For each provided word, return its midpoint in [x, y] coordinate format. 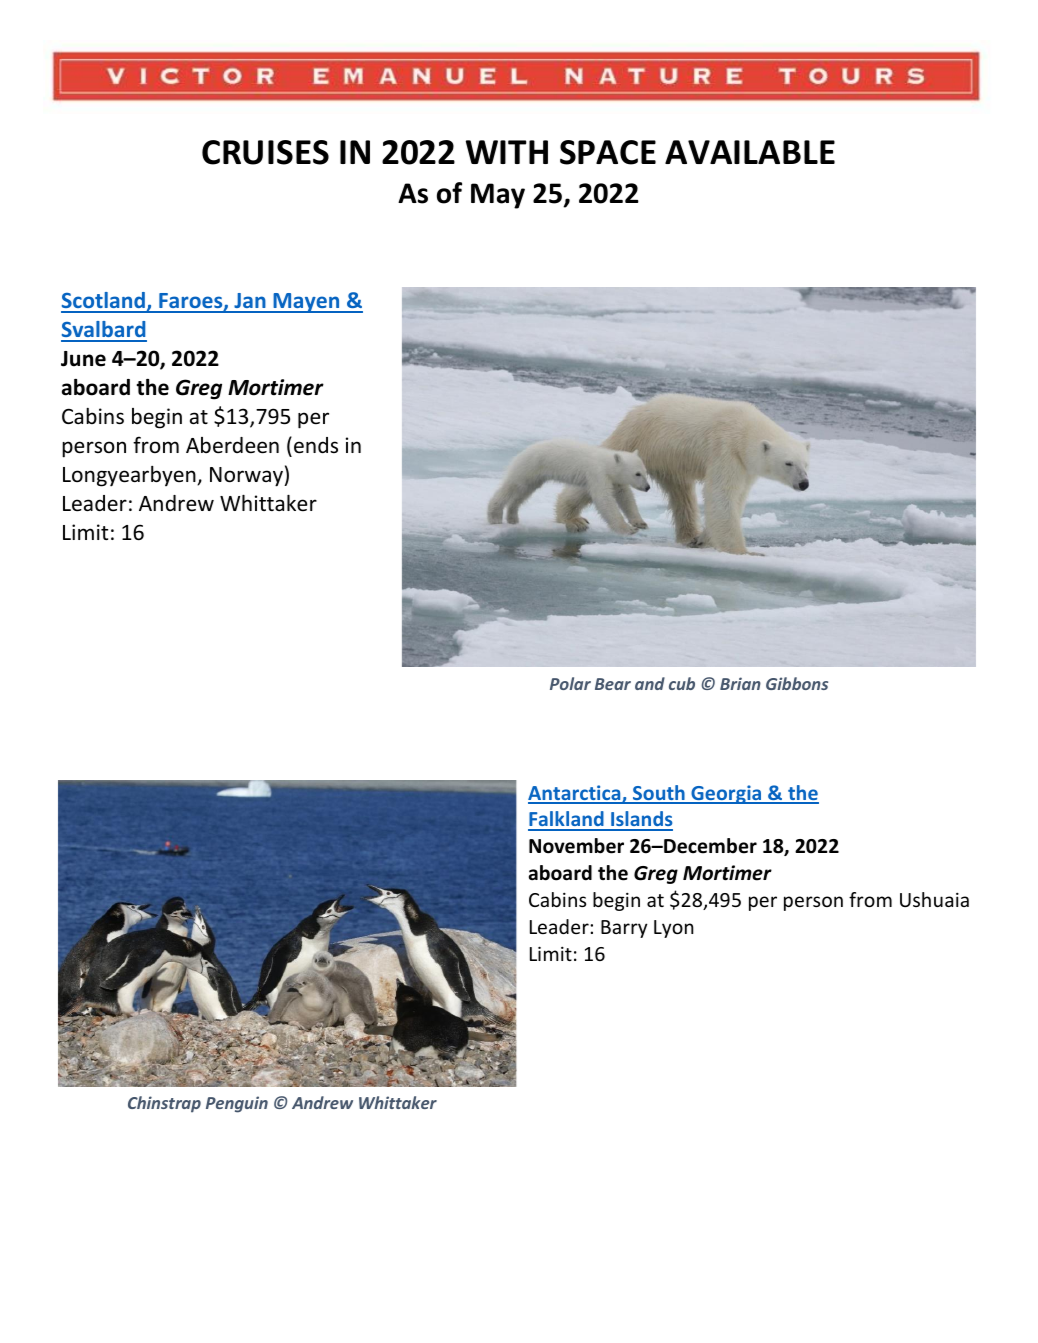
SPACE [608, 152]
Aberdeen [232, 445]
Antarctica [575, 794]
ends [316, 445]
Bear [613, 684]
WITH [507, 152]
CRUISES [265, 152]
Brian [740, 683]
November [576, 846]
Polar [570, 683]
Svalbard [104, 331]
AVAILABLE [750, 152]
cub [682, 683]
